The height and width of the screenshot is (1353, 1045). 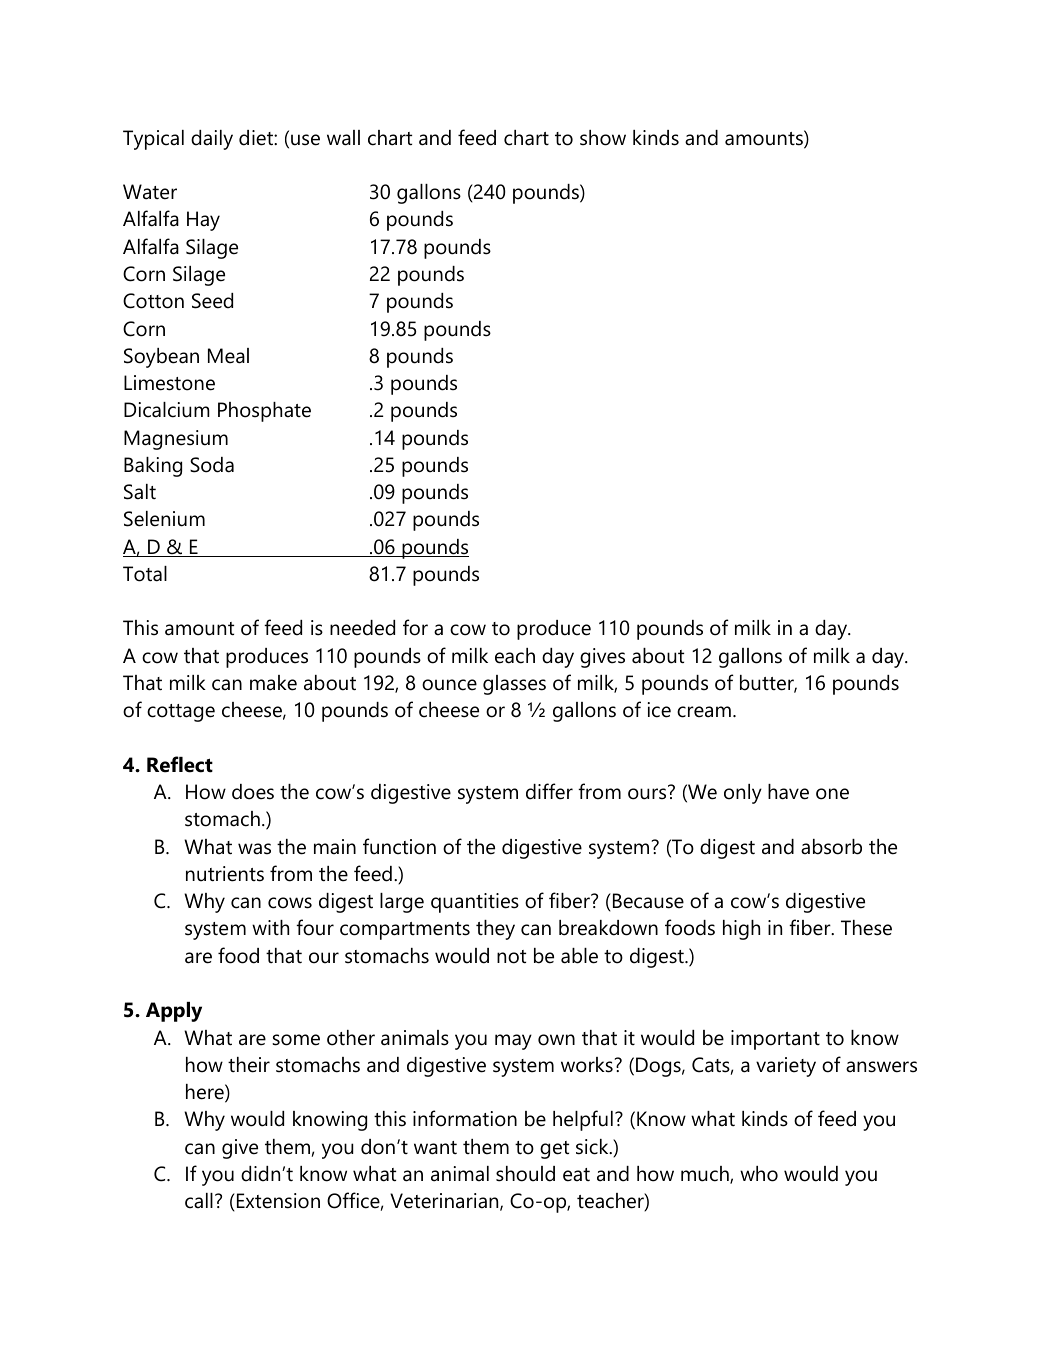 What do you see at coordinates (741, 930) in the screenshot?
I see `high` at bounding box center [741, 930].
